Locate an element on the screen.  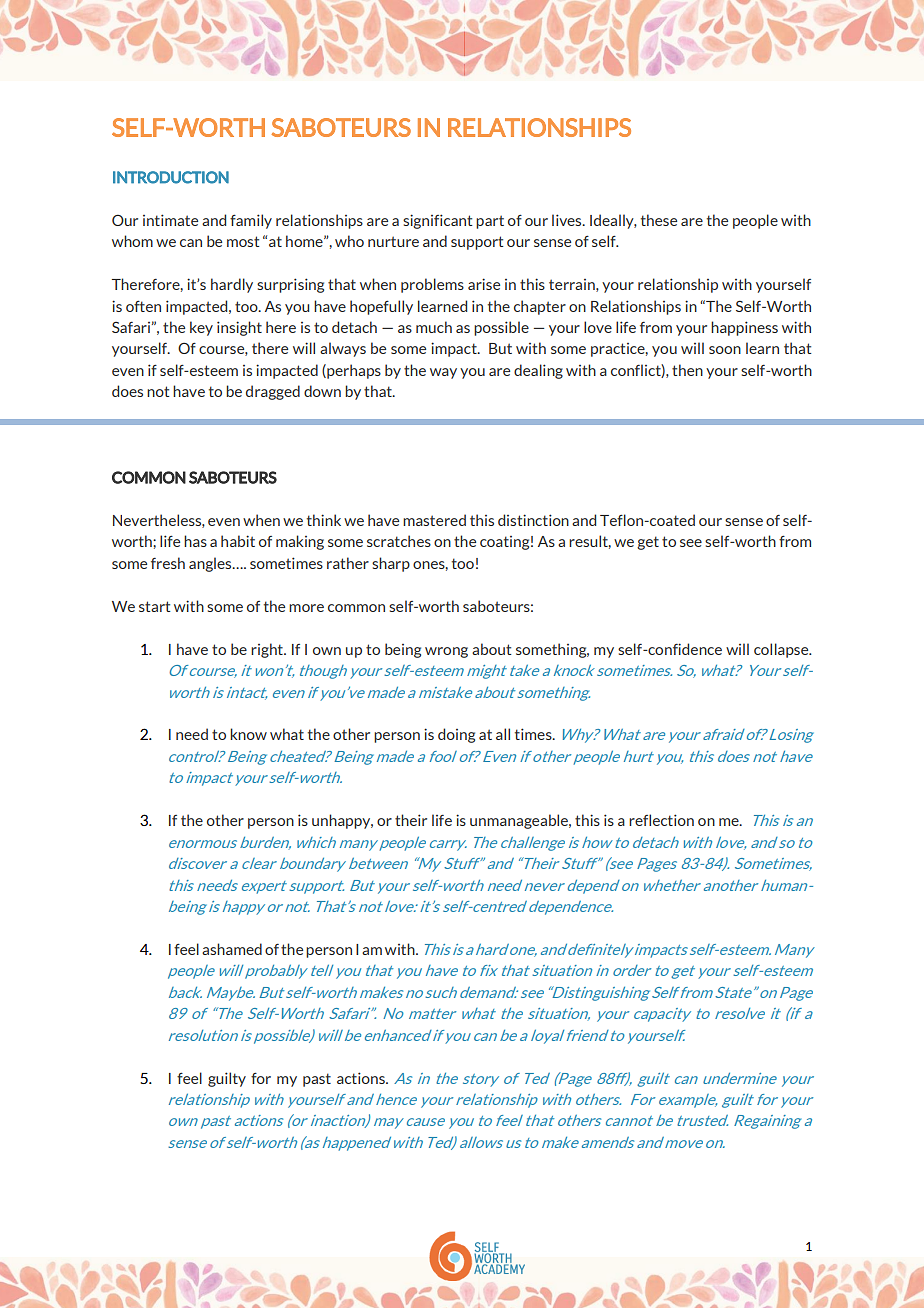
ashamed is located at coordinates (232, 949).
